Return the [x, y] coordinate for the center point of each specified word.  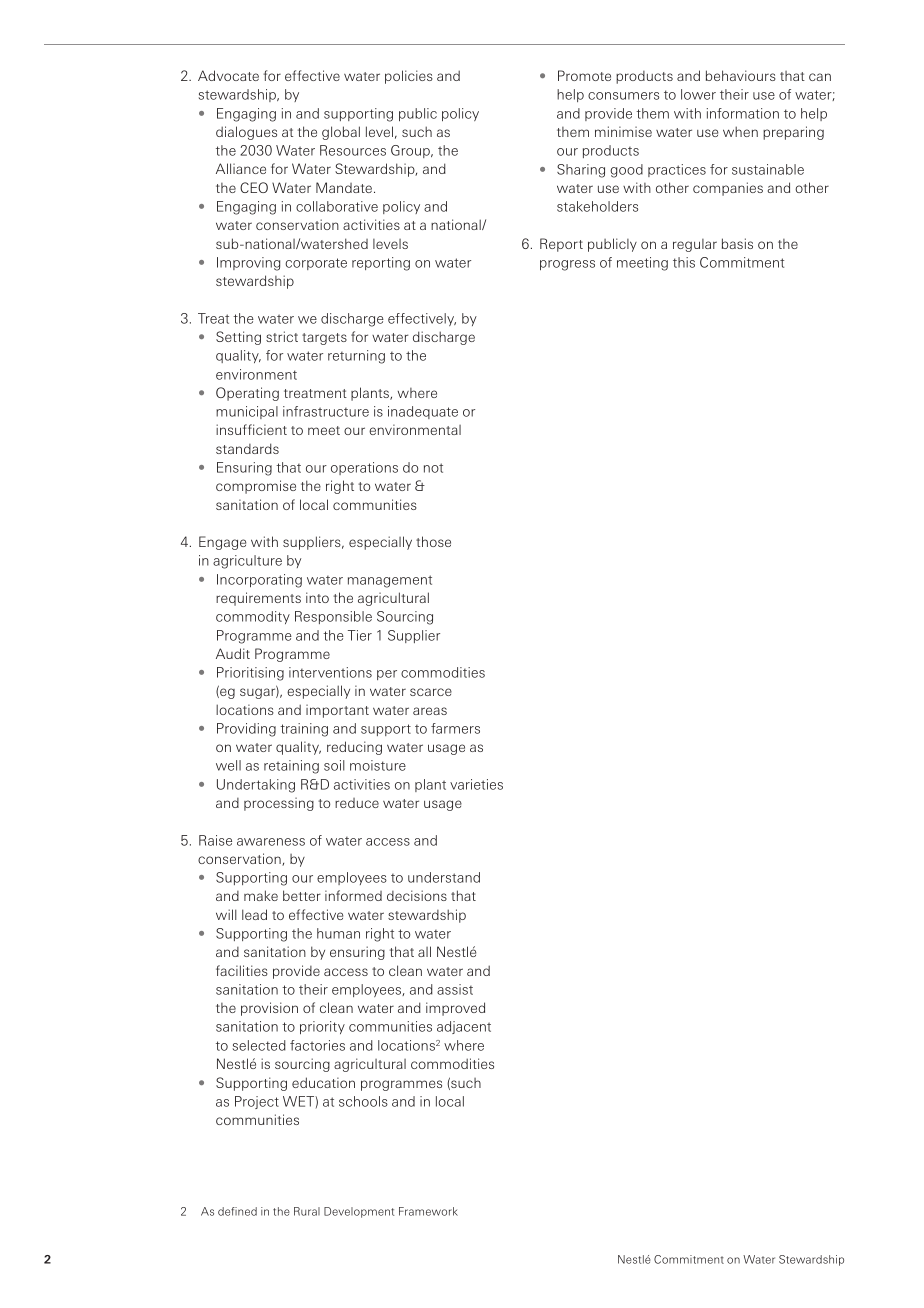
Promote [584, 75]
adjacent [464, 1027]
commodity [253, 617]
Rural [307, 1211]
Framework [428, 1211]
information [743, 113]
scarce [431, 692]
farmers [455, 728]
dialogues [246, 133]
